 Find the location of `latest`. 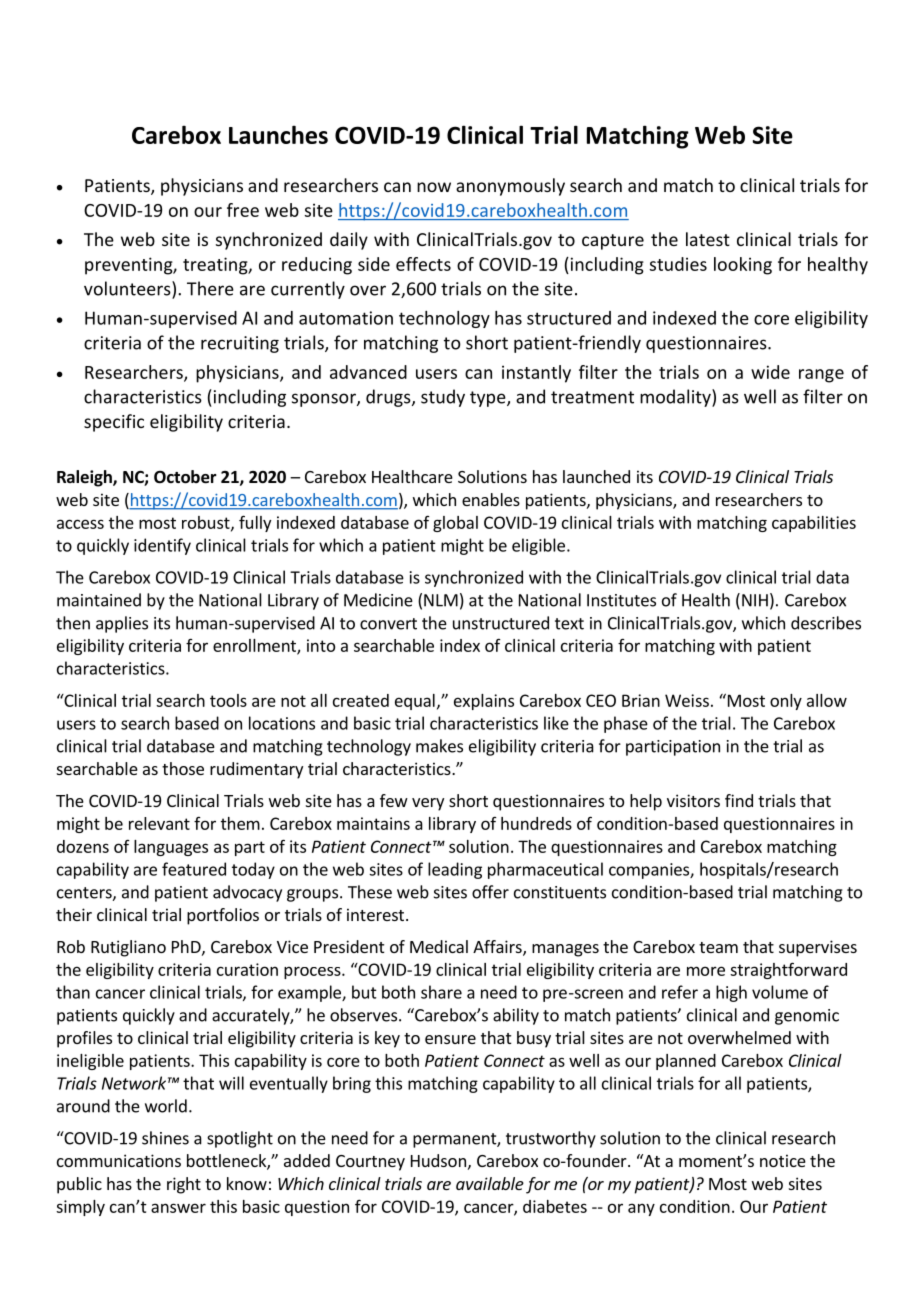

latest is located at coordinates (708, 239).
